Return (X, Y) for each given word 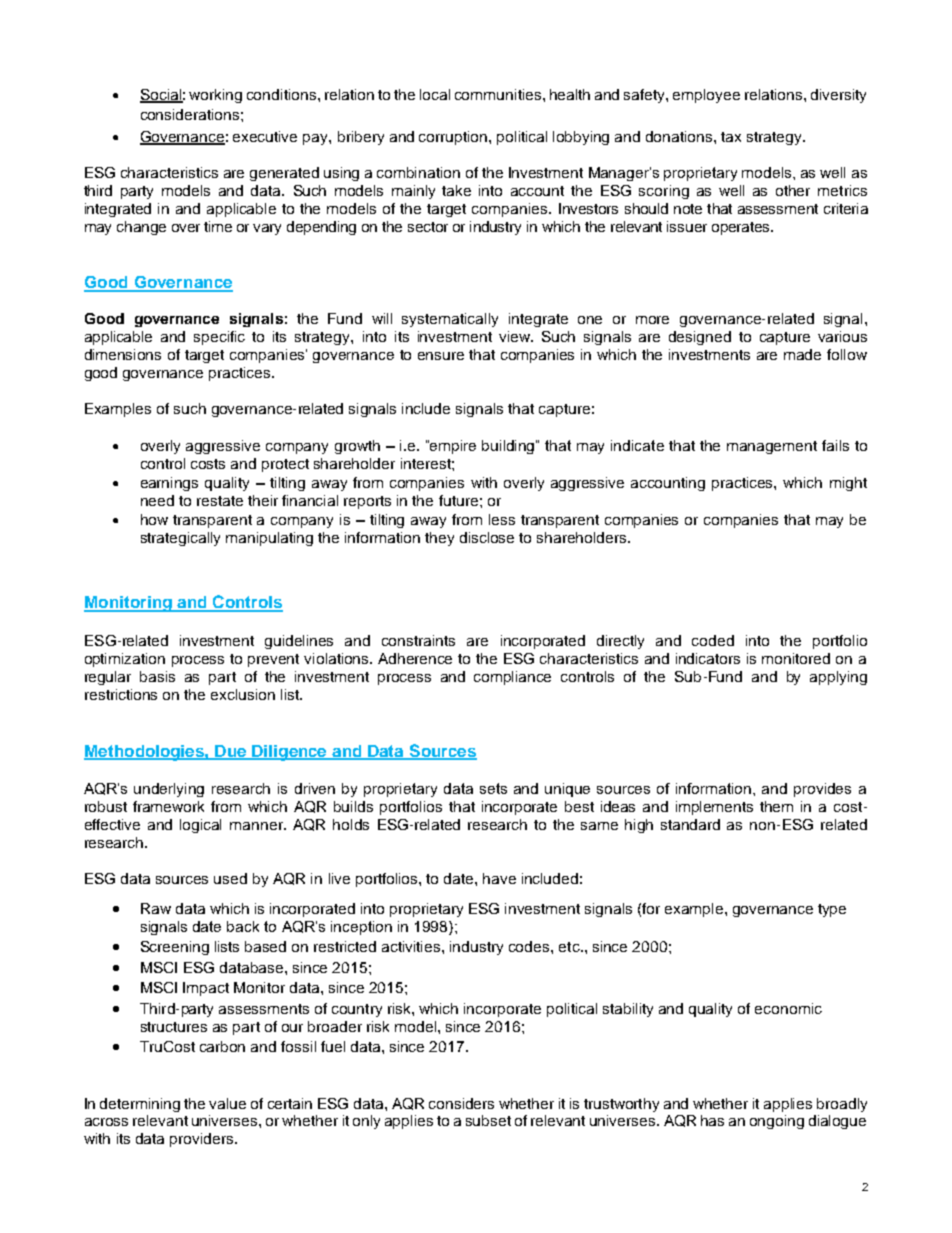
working (215, 96)
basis (157, 676)
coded (713, 640)
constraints (418, 640)
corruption (454, 138)
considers (461, 1103)
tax (731, 137)
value (227, 1103)
